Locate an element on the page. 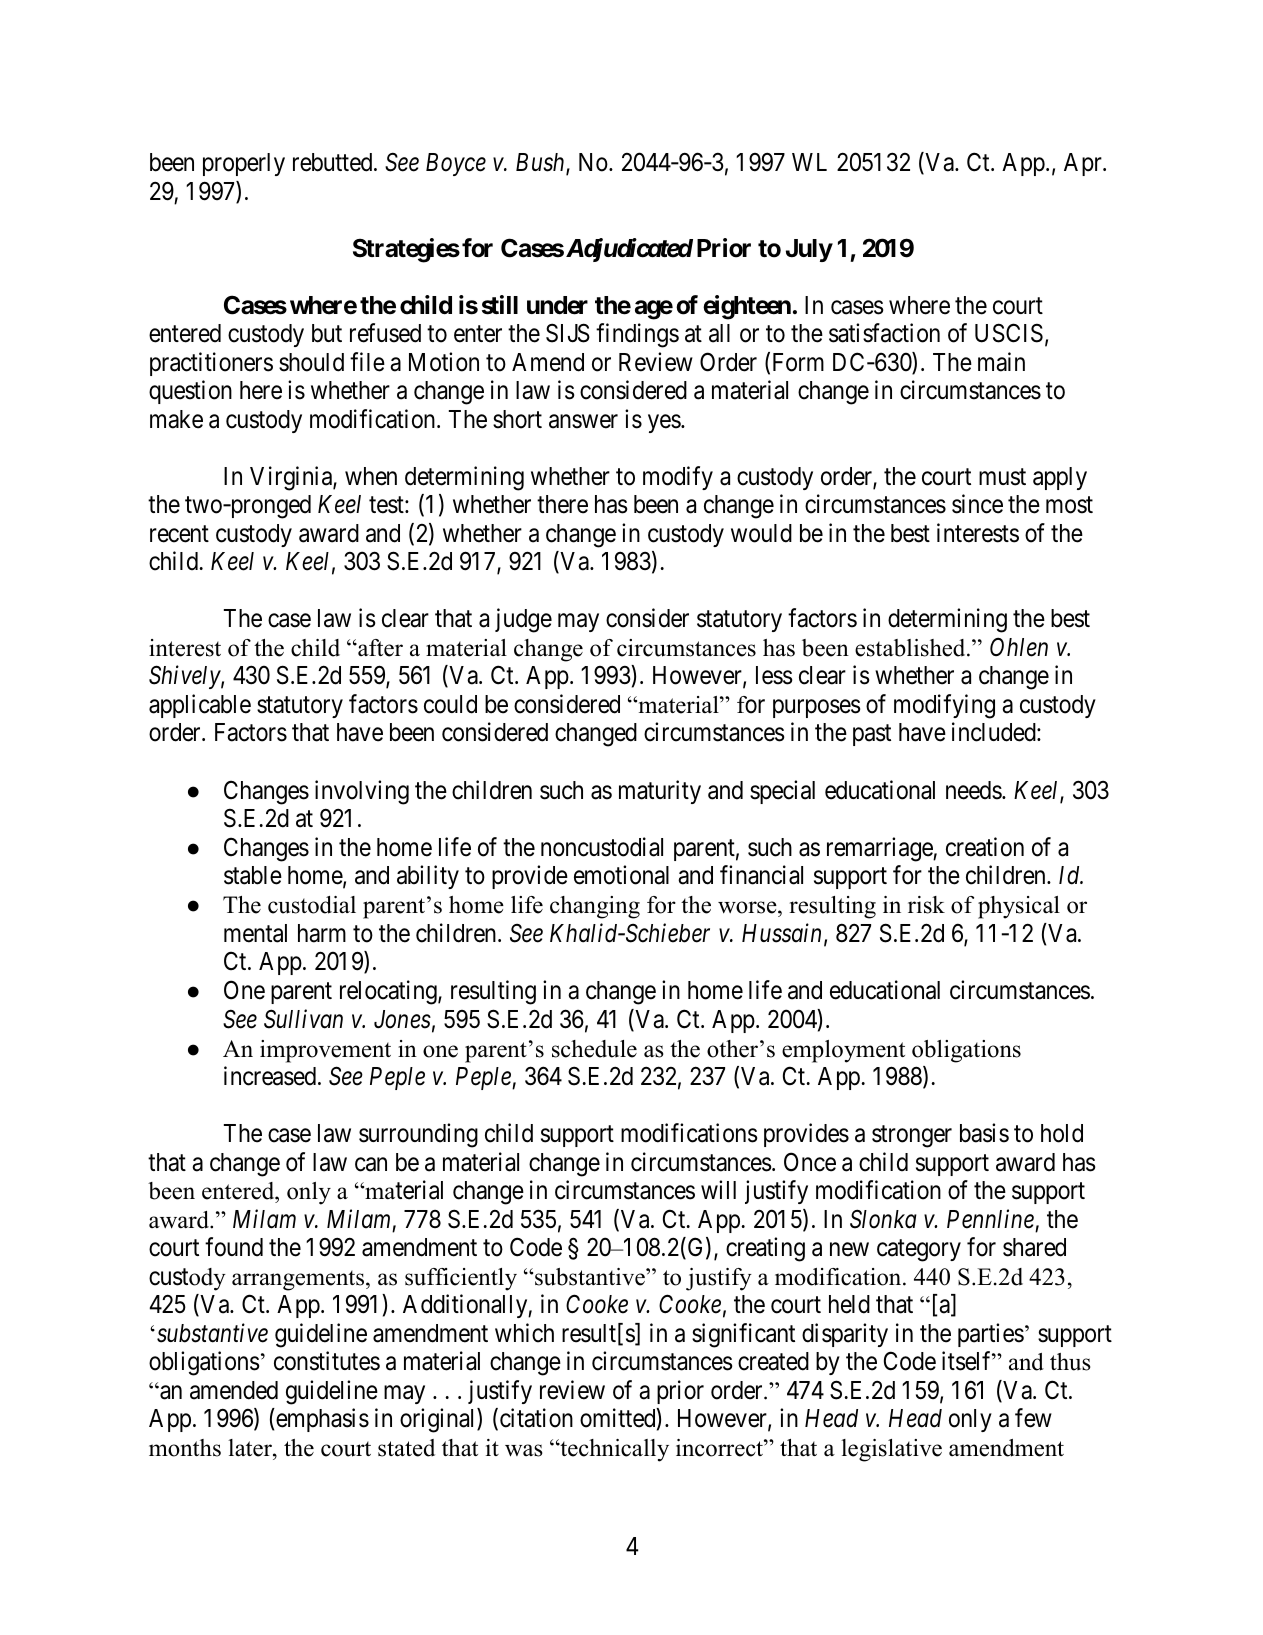 This image has height=1635, width=1263. properly is located at coordinates (244, 164).
